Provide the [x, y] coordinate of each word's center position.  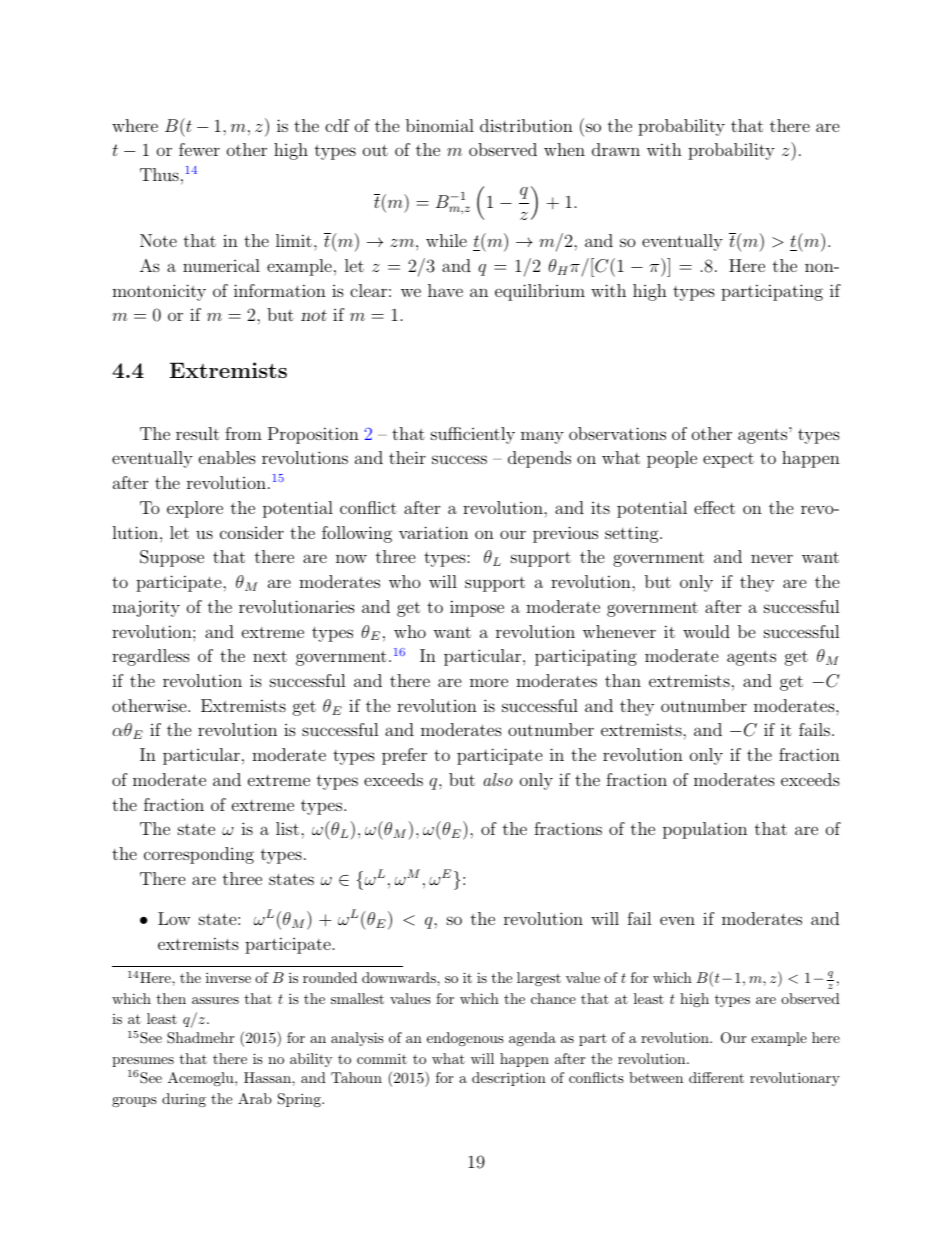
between [656, 1077]
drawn [616, 149]
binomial [440, 125]
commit [382, 1058]
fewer [199, 149]
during [184, 1100]
